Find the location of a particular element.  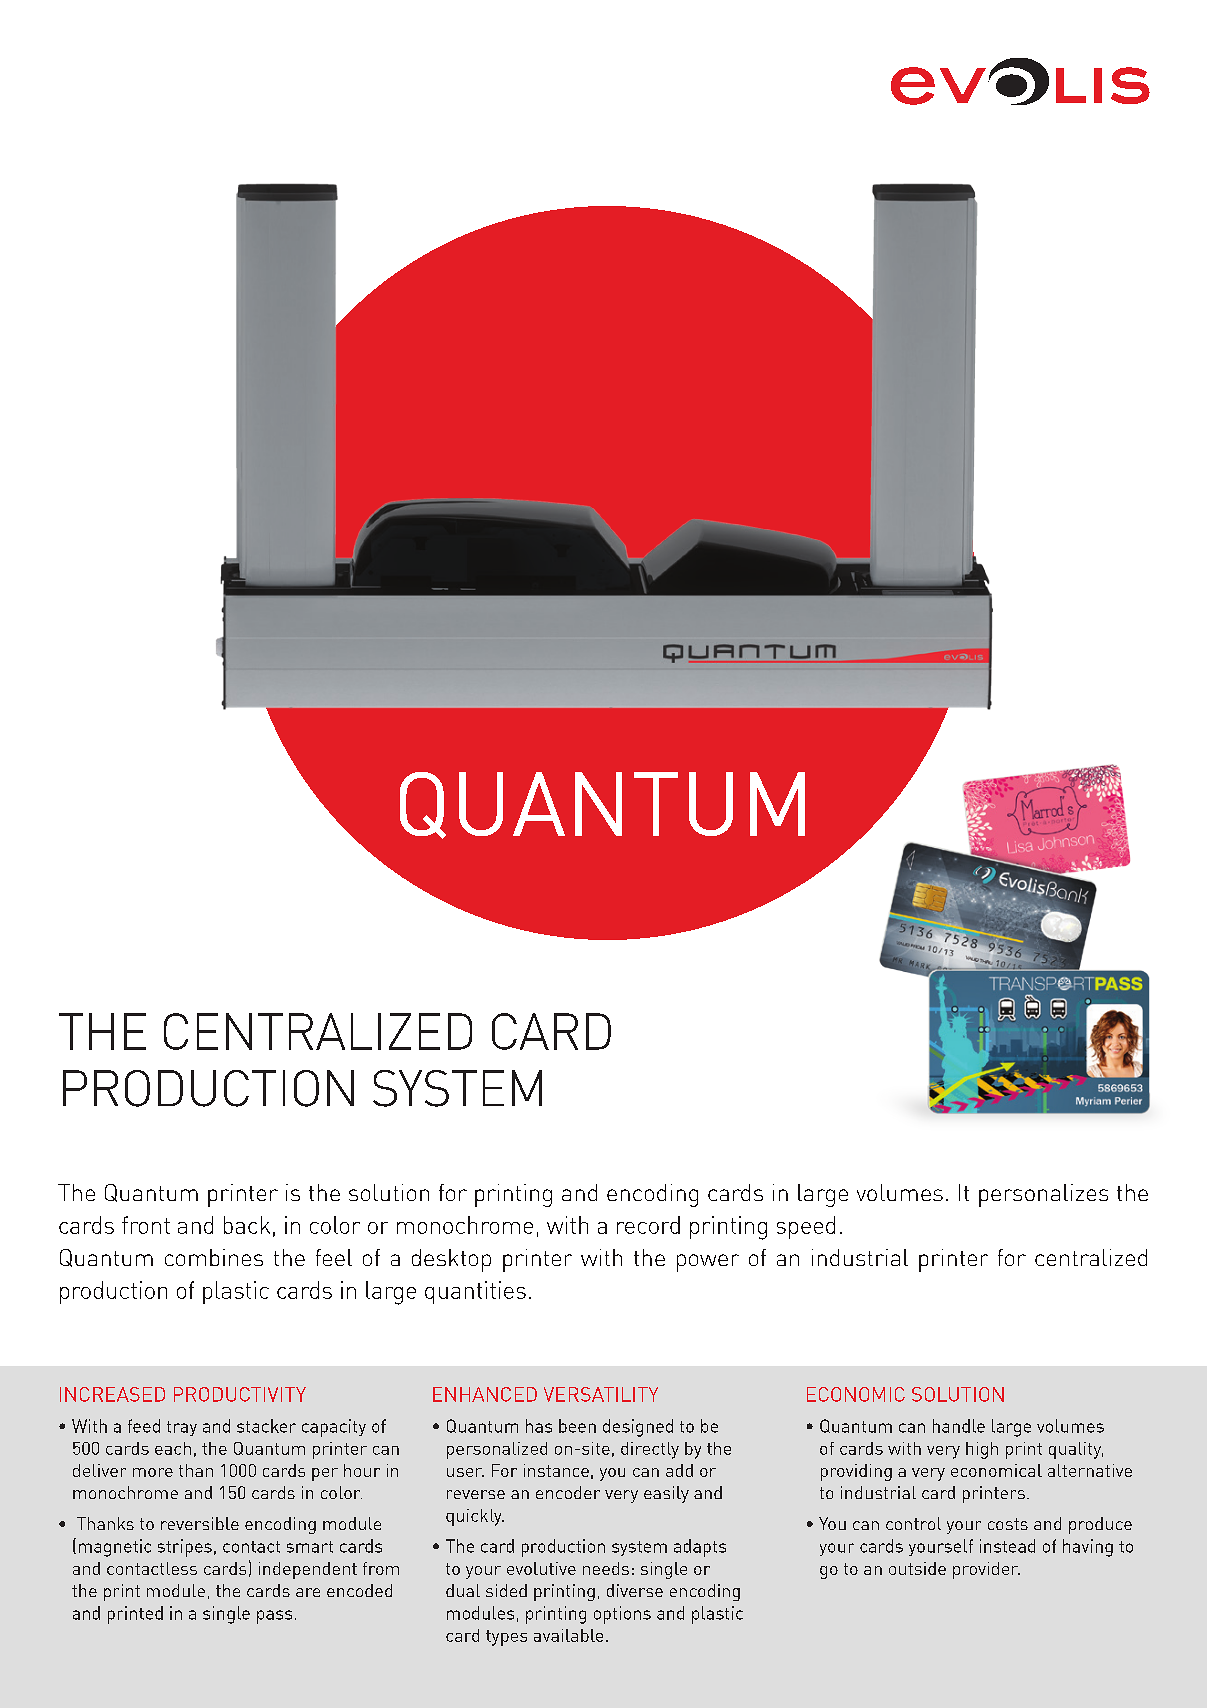

pass is located at coordinates (274, 1617).
